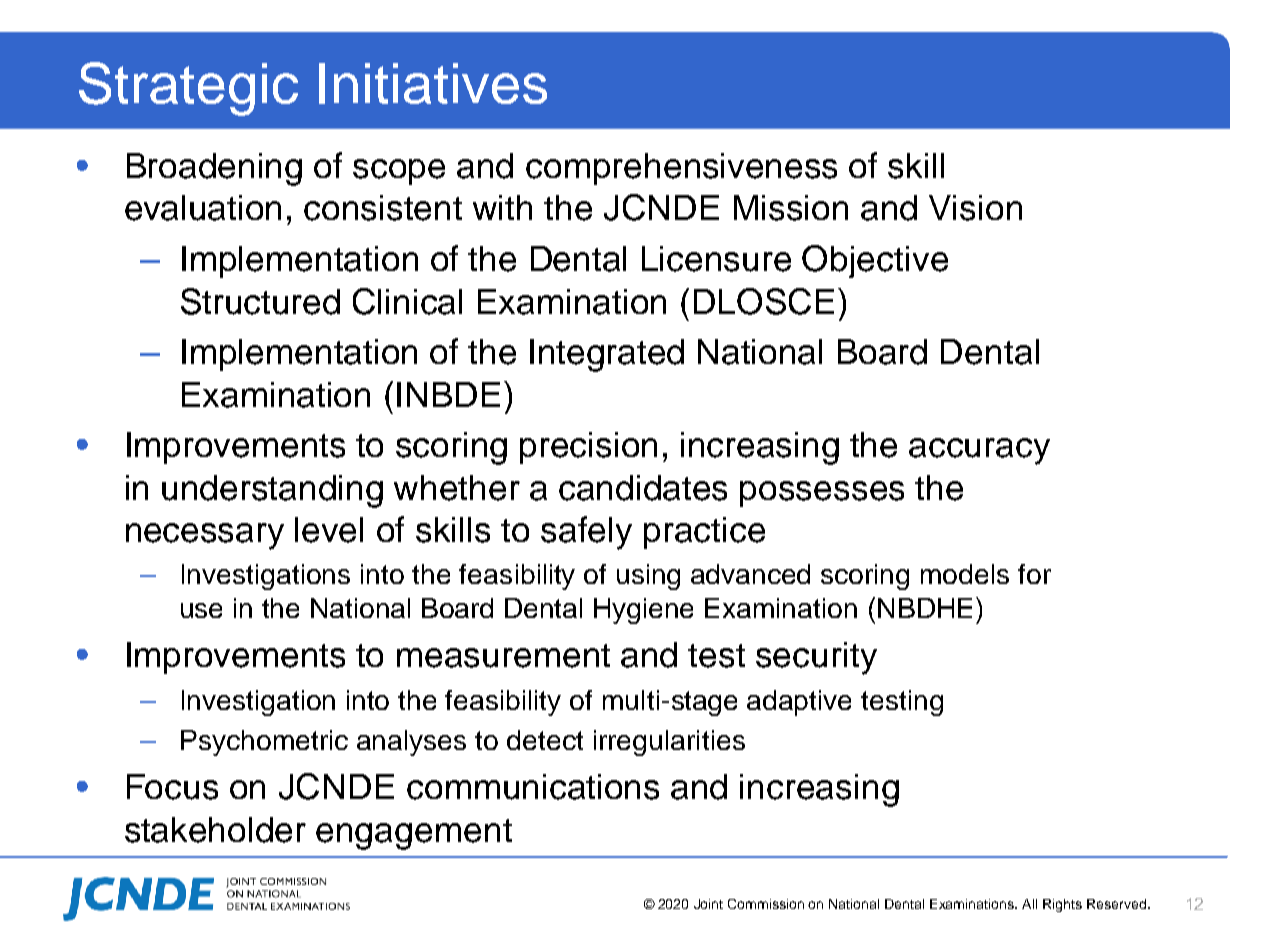 Image resolution: width=1270 pixels, height=952 pixels. Describe the element at coordinates (716, 259) in the image. I see `Licensure` at that location.
